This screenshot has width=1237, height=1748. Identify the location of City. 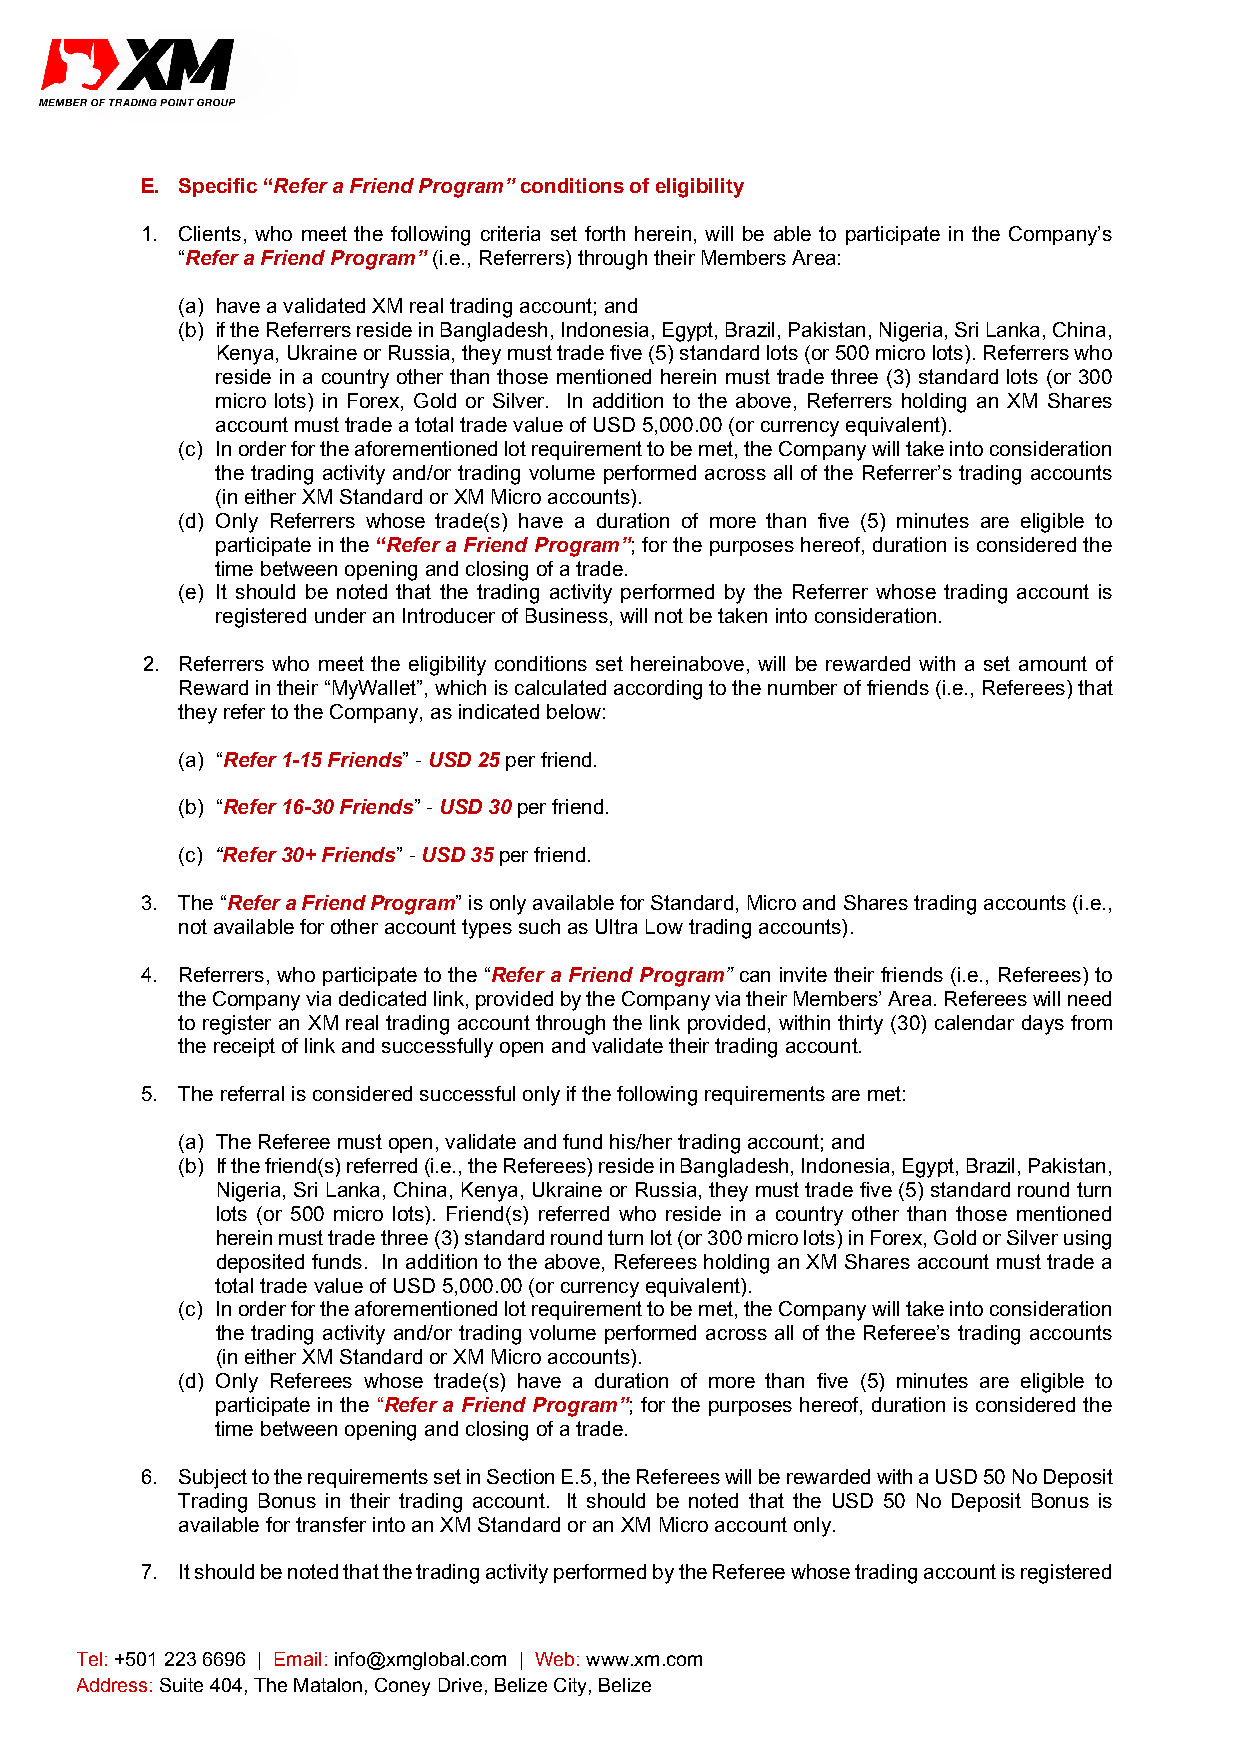
(570, 1687).
